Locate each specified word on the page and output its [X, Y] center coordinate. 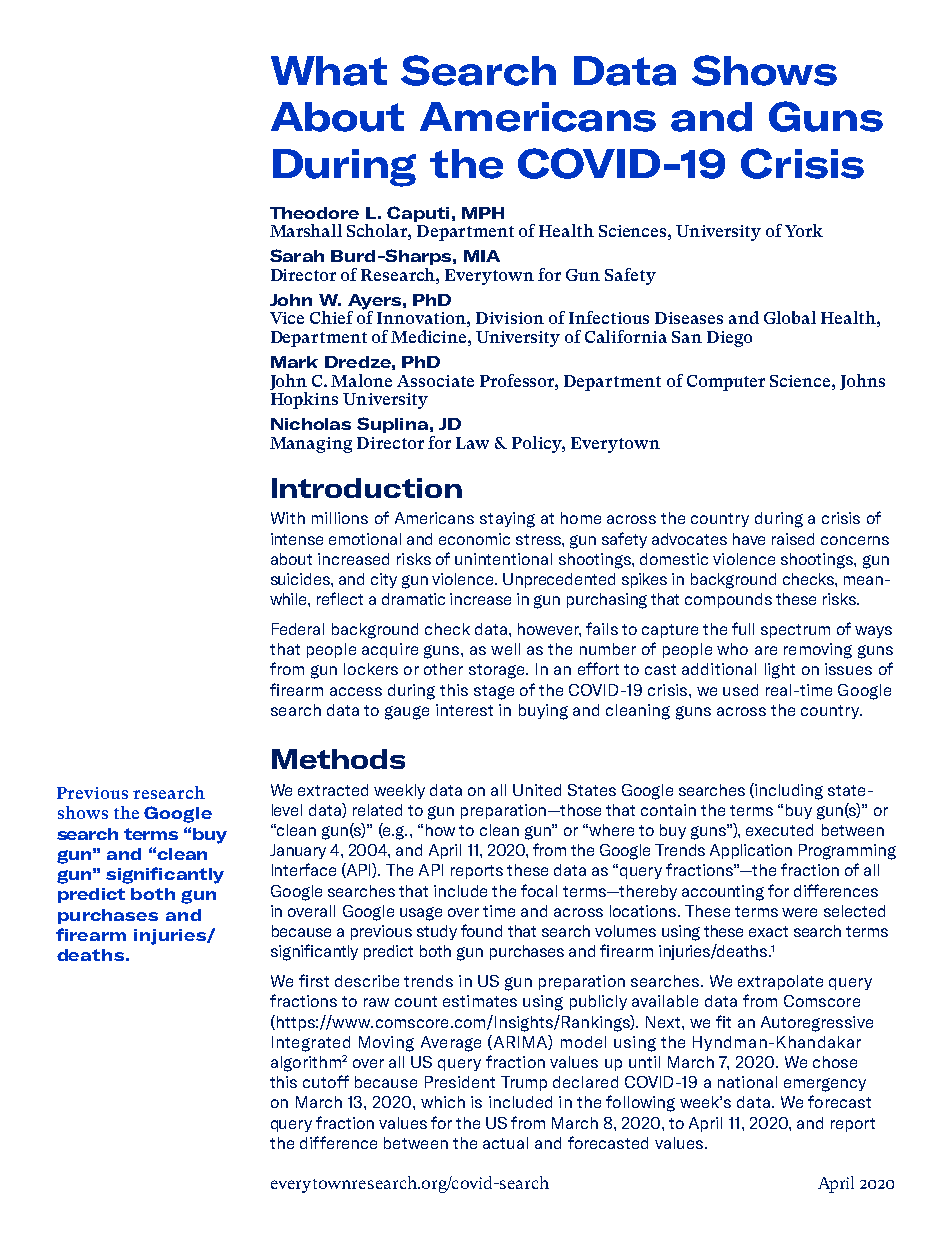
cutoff [326, 1081]
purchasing [607, 601]
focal [539, 890]
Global [790, 317]
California [626, 336]
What [329, 71]
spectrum [795, 631]
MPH [483, 213]
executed [779, 830]
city [384, 580]
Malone [361, 380]
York [804, 230]
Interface [304, 869]
